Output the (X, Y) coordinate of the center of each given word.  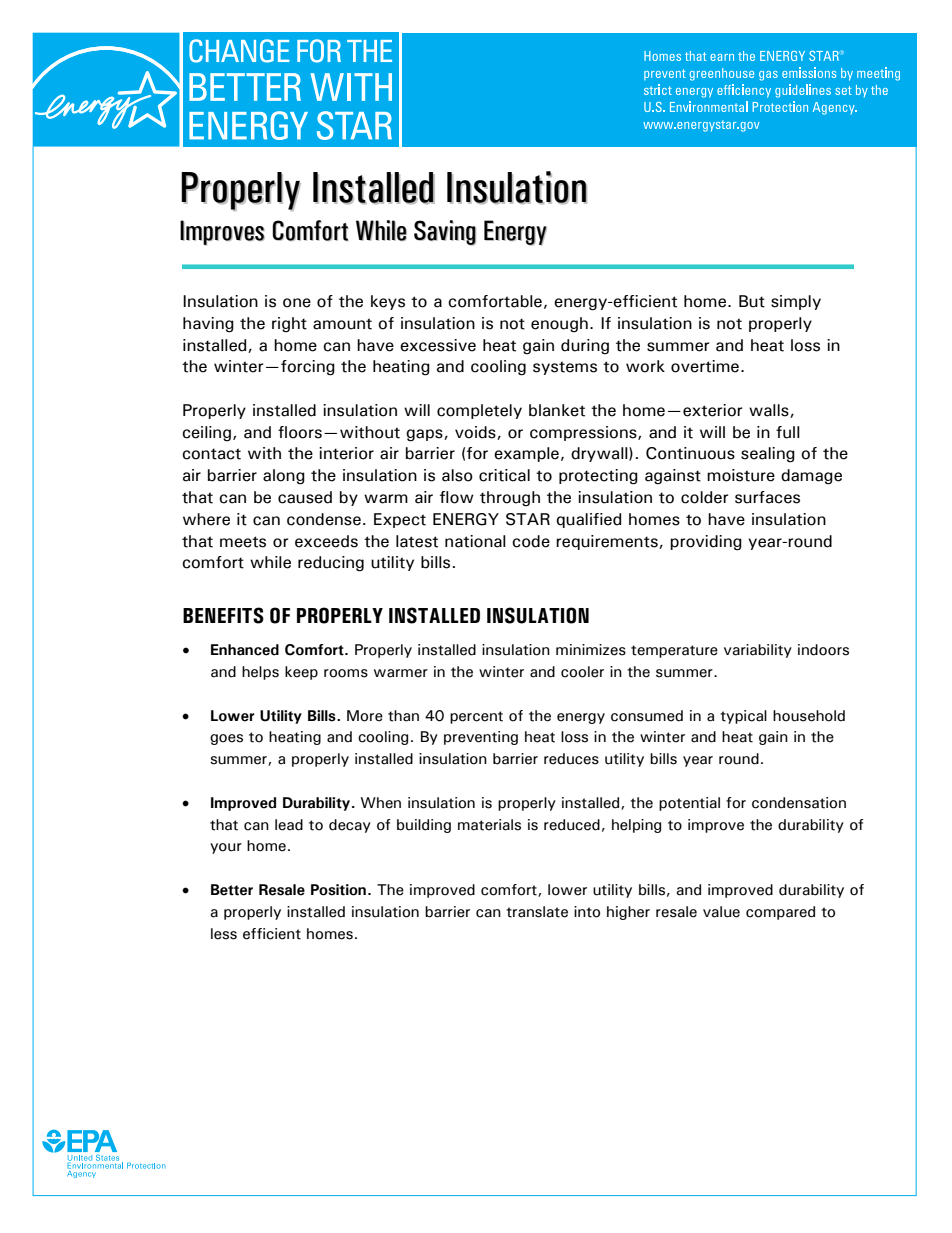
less (224, 934)
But (752, 301)
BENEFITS (223, 615)
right (289, 325)
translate (537, 912)
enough (559, 325)
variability (758, 651)
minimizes (591, 650)
